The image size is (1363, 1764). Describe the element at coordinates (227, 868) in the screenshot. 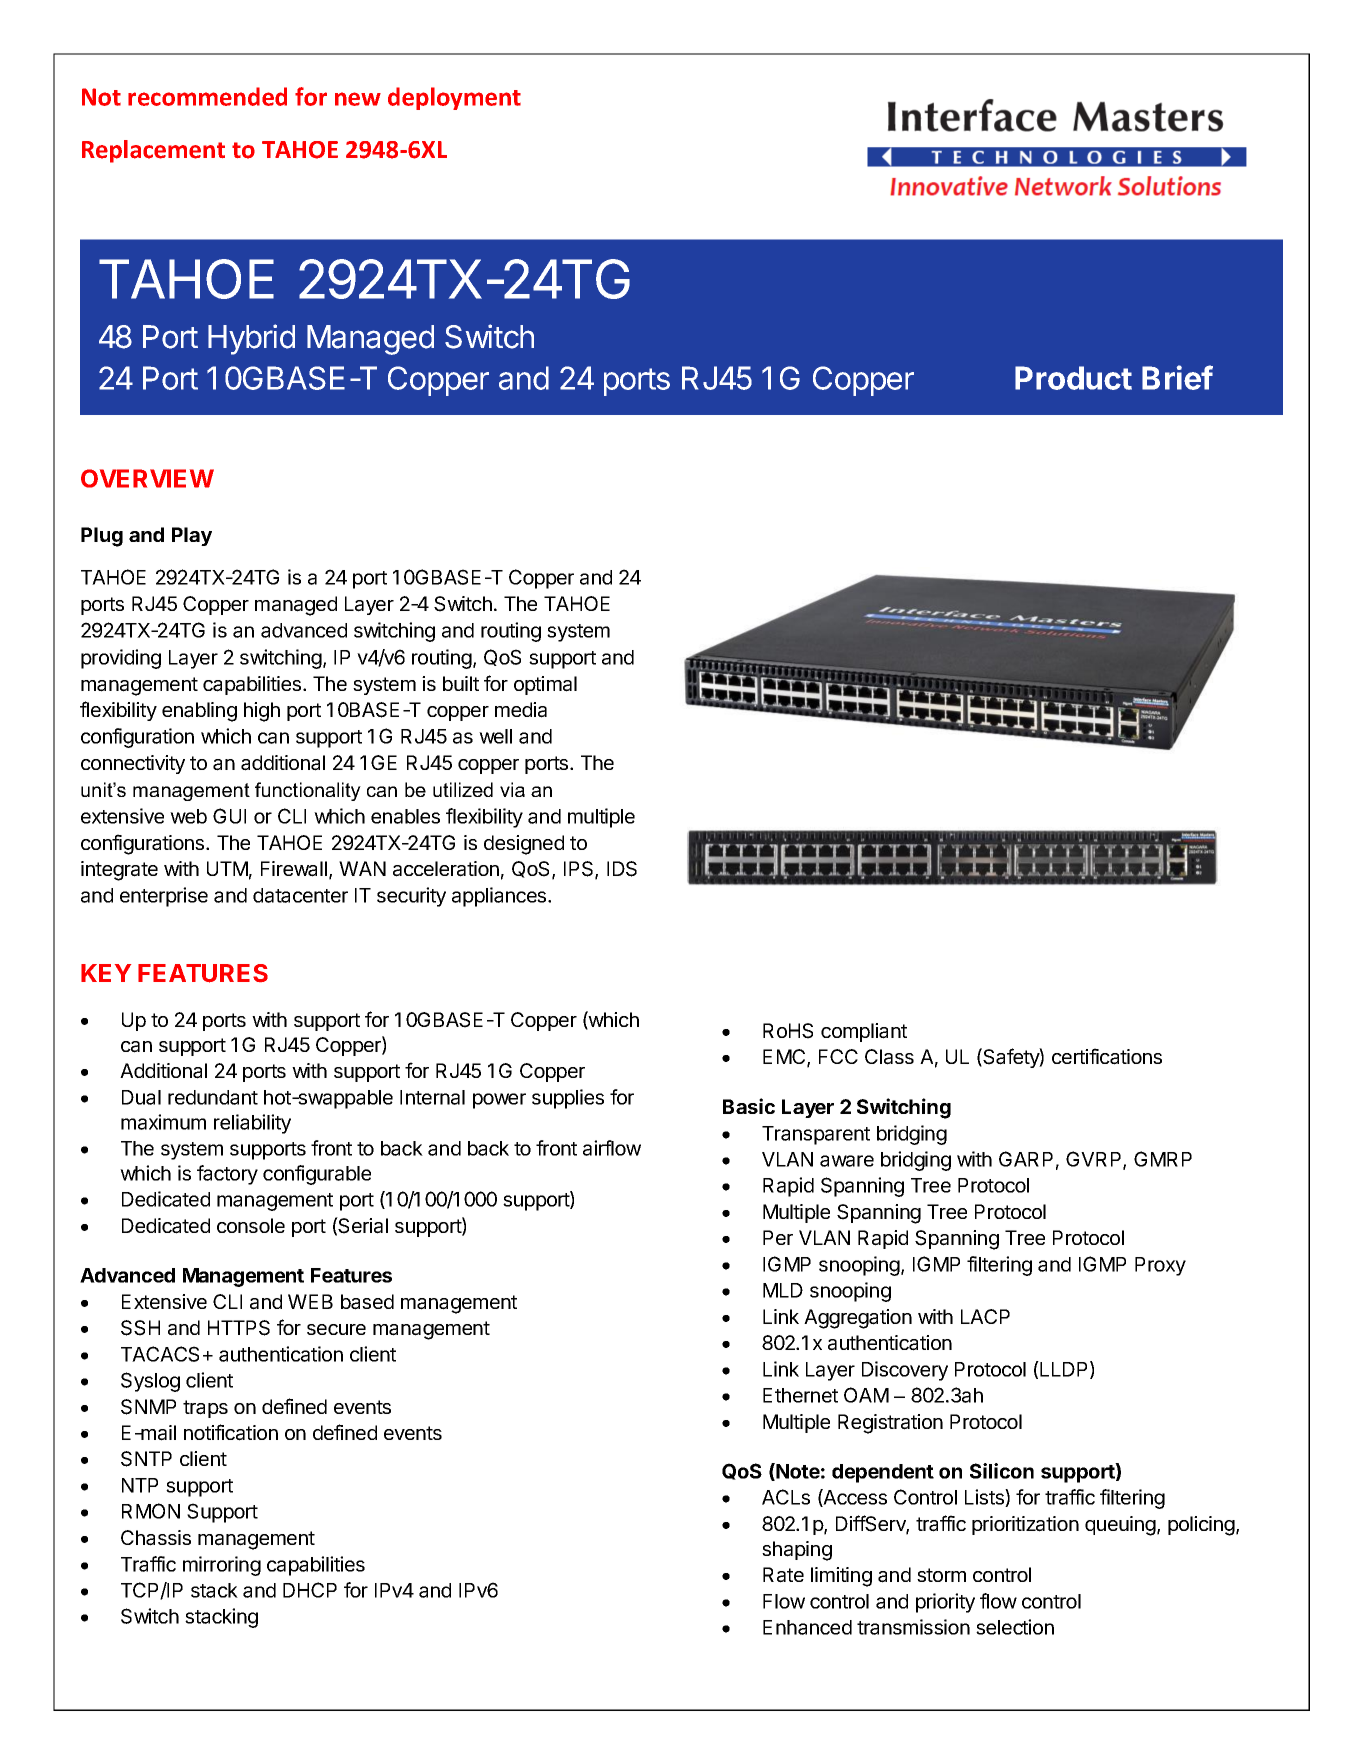

I see `UTM` at that location.
